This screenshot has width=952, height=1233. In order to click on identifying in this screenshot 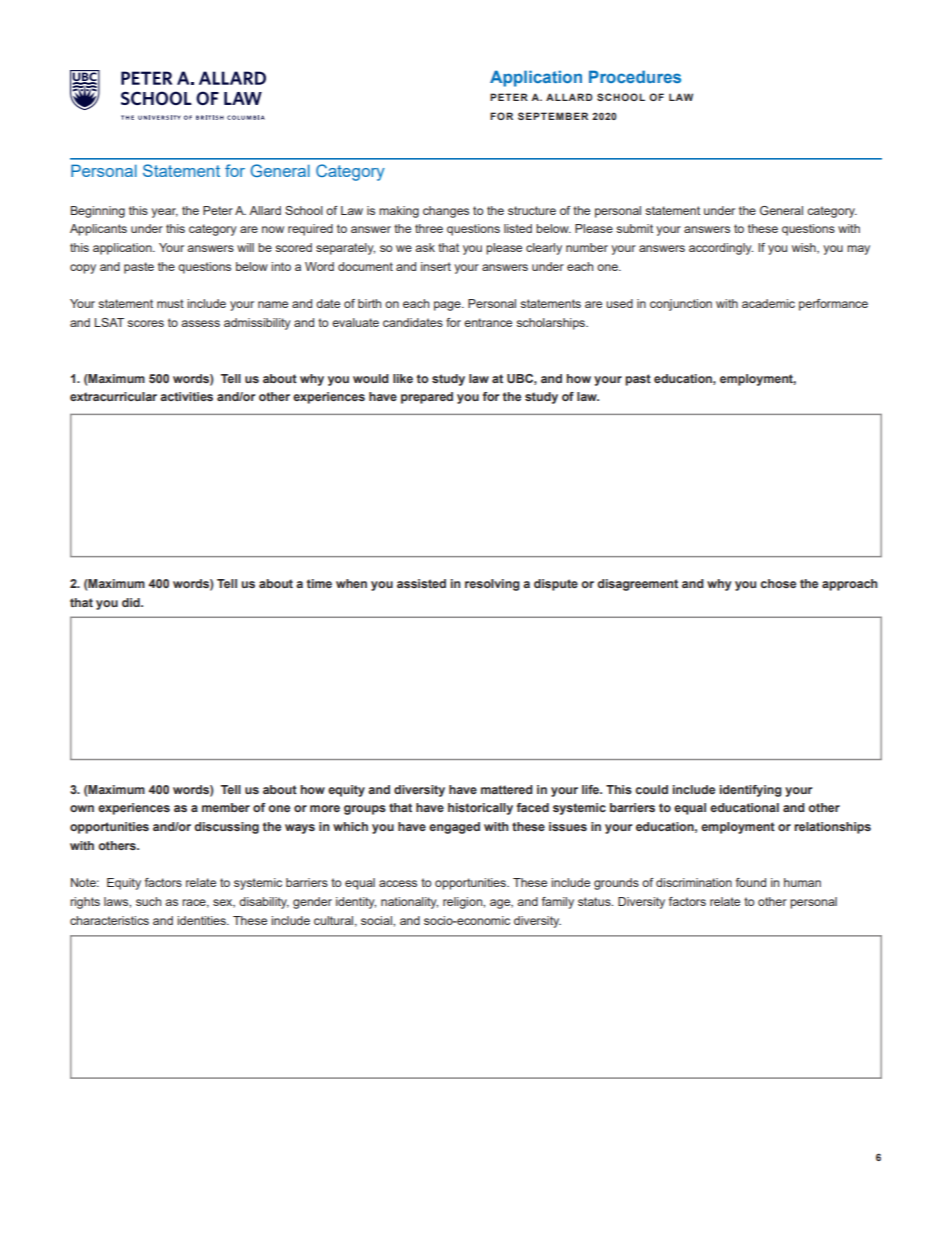, I will do `click(750, 791)`.
